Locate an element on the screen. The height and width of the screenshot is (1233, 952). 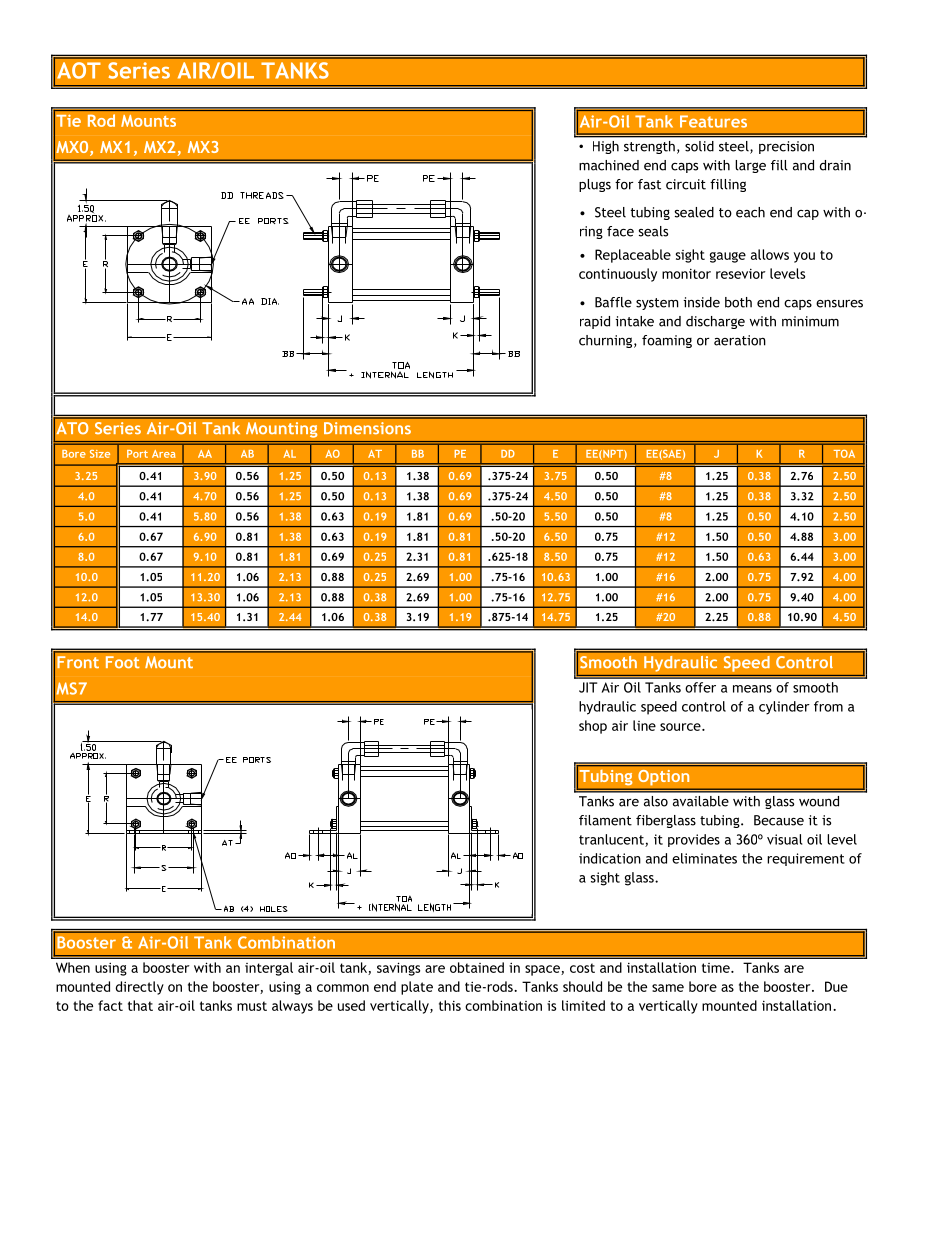
Dimensions is located at coordinates (367, 428).
